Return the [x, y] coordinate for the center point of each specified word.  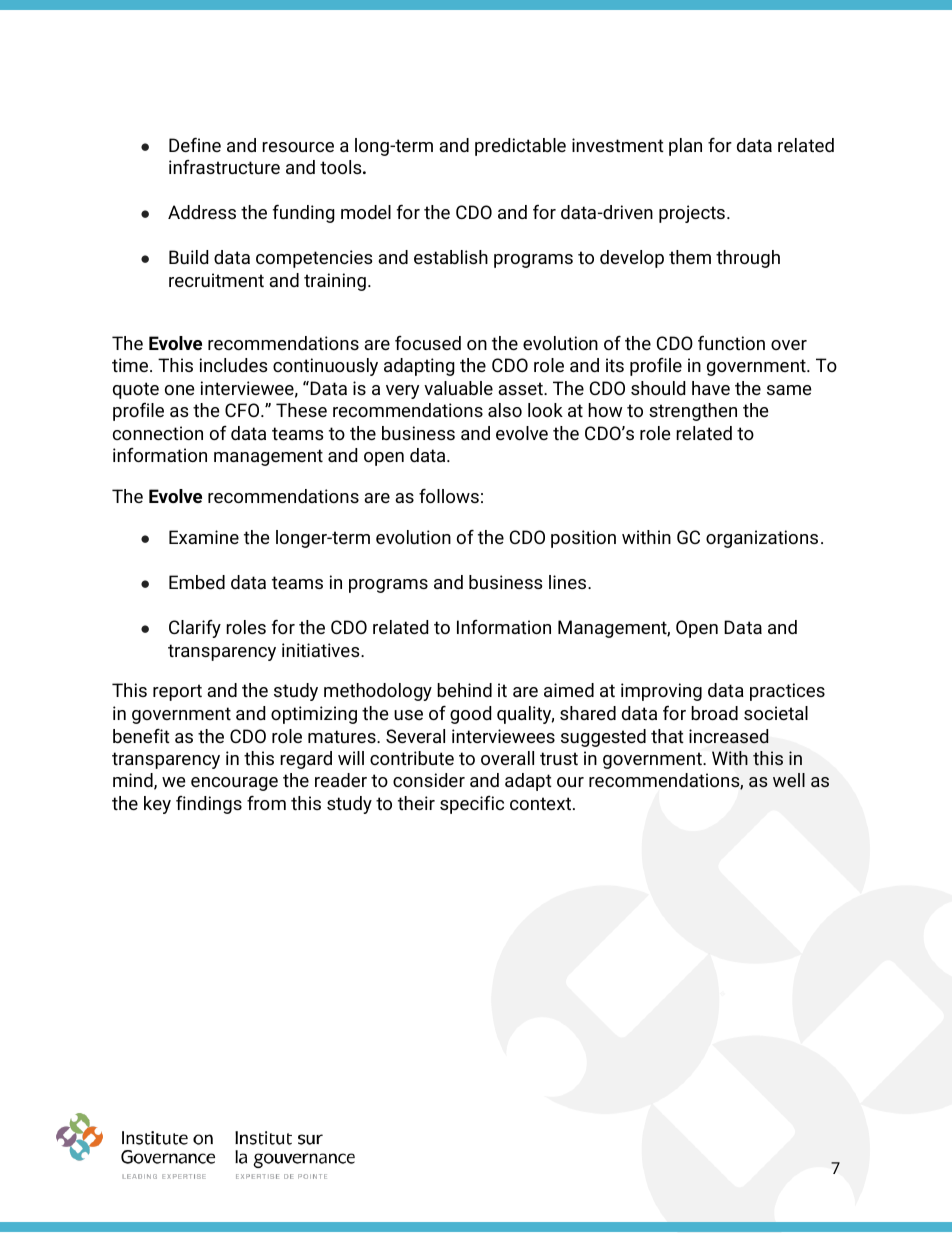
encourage [234, 784]
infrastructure [224, 167]
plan [685, 147]
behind [464, 690]
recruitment [216, 280]
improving [661, 692]
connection [158, 433]
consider [429, 780]
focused [428, 343]
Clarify [195, 629]
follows [449, 496]
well [789, 780]
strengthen [693, 412]
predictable [520, 147]
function [731, 343]
